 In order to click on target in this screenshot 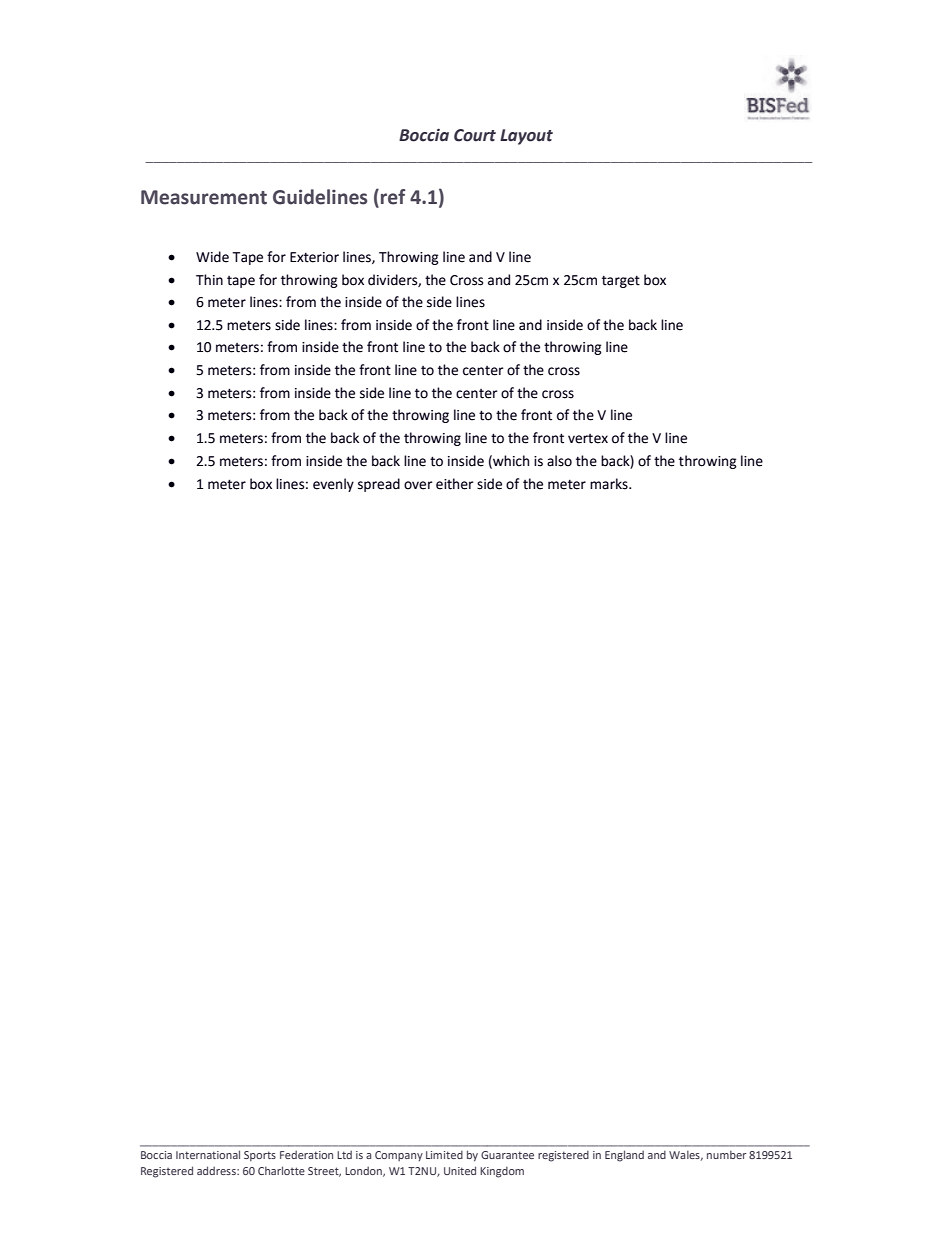, I will do `click(621, 281)`.
